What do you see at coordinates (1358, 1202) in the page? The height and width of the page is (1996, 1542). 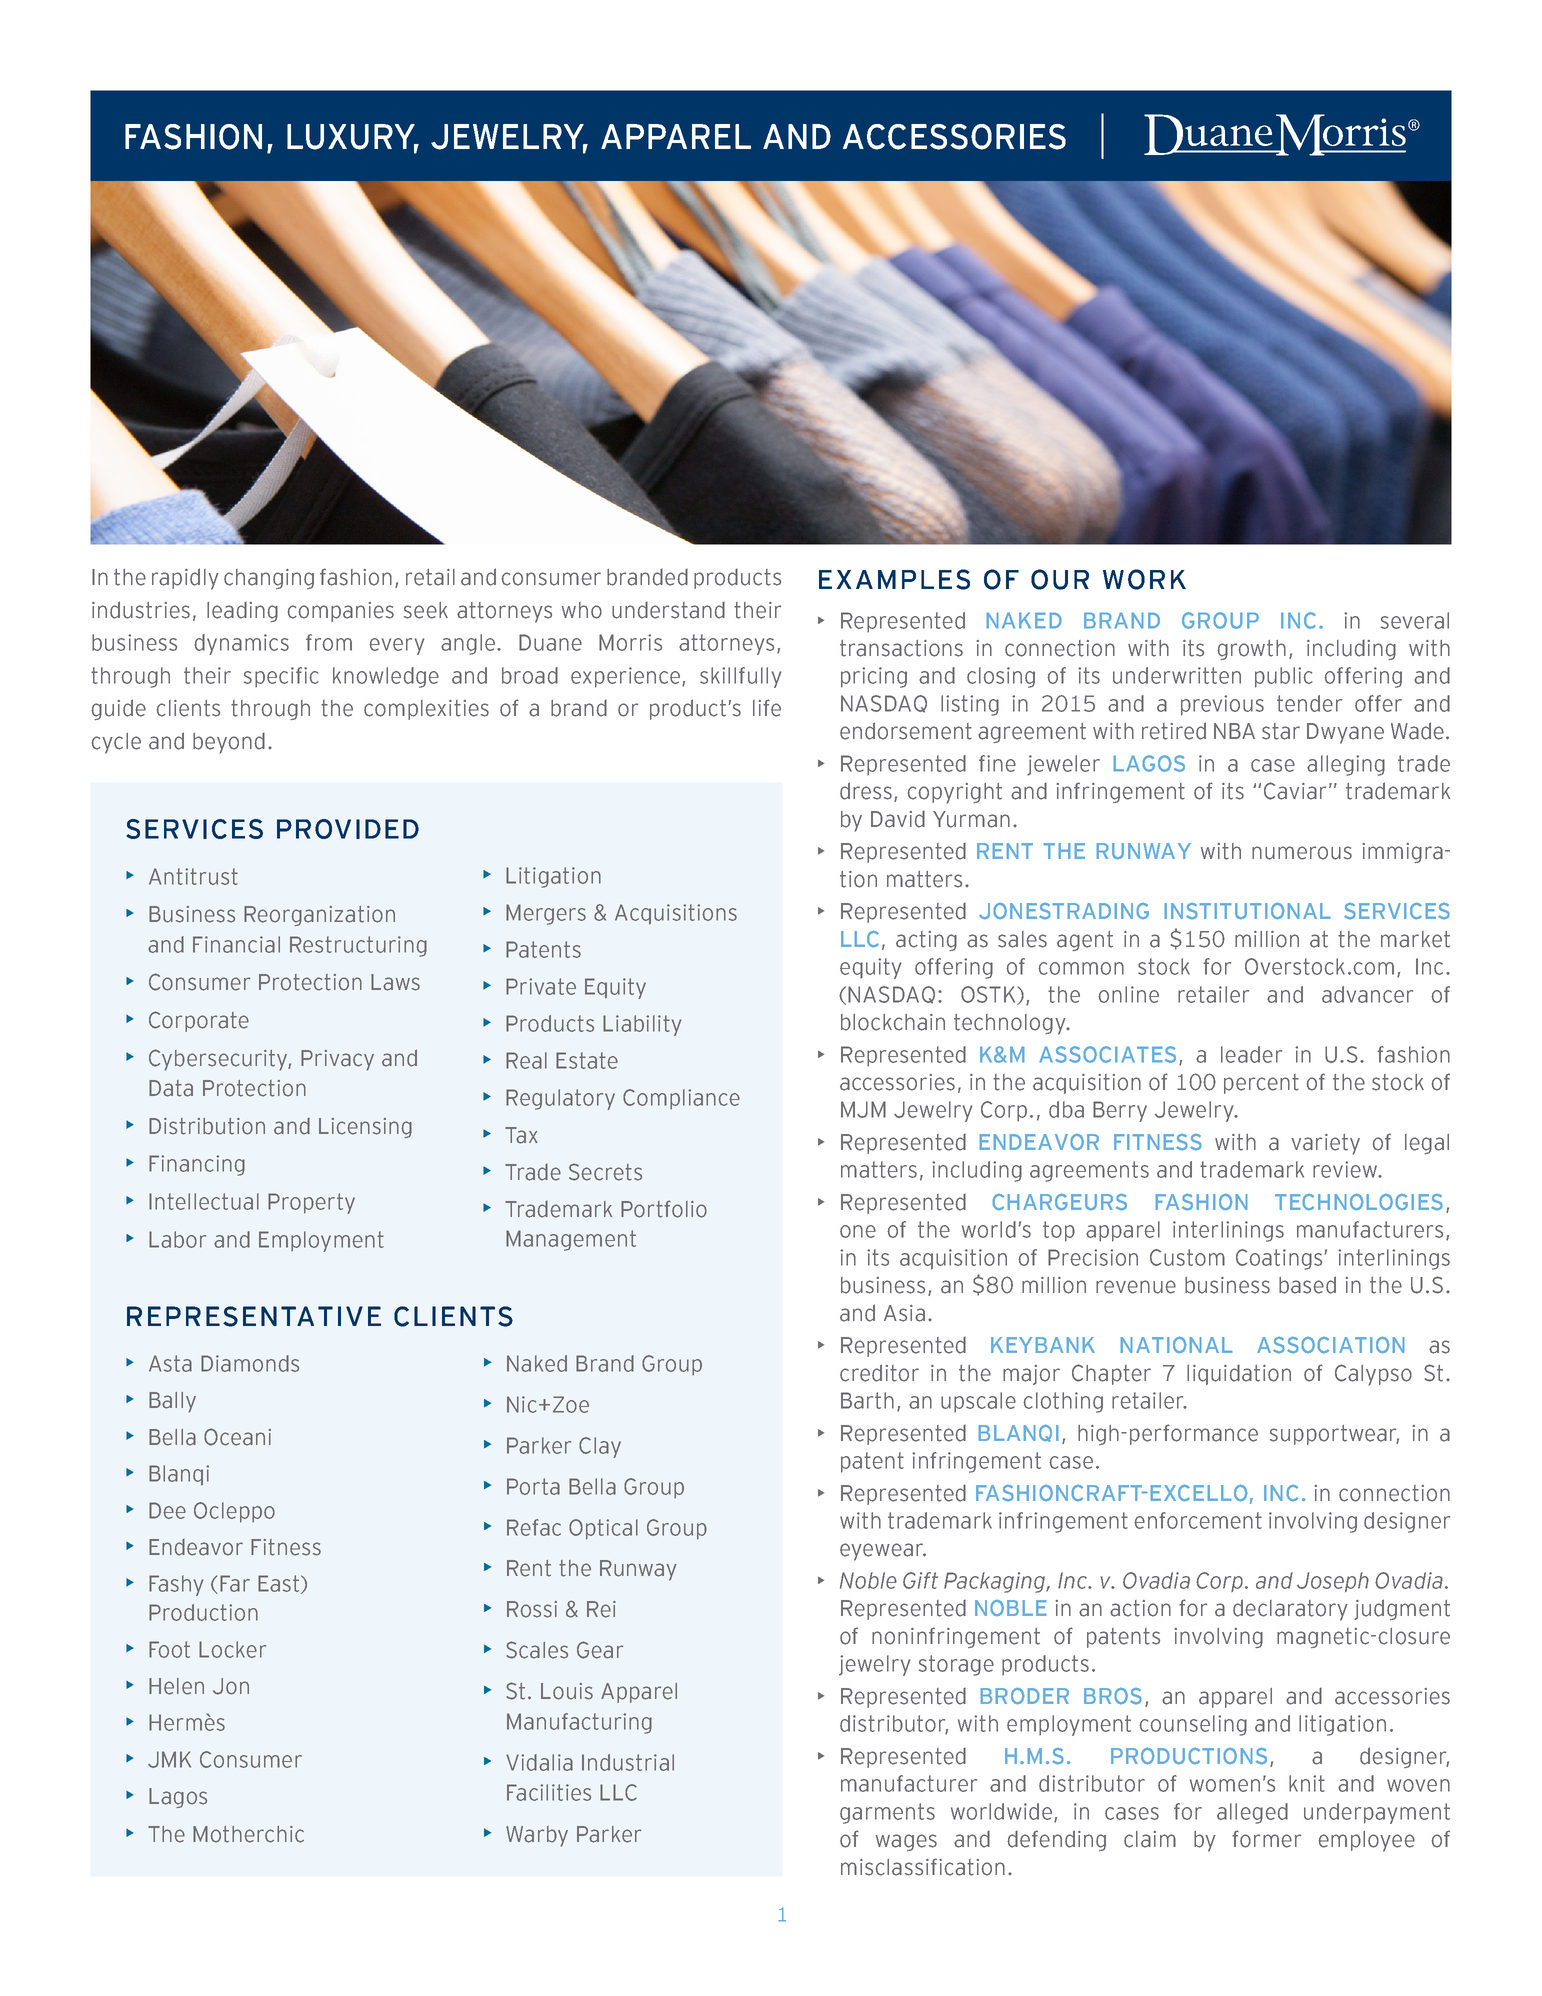 I see `TECHNOLOGIES` at bounding box center [1358, 1202].
